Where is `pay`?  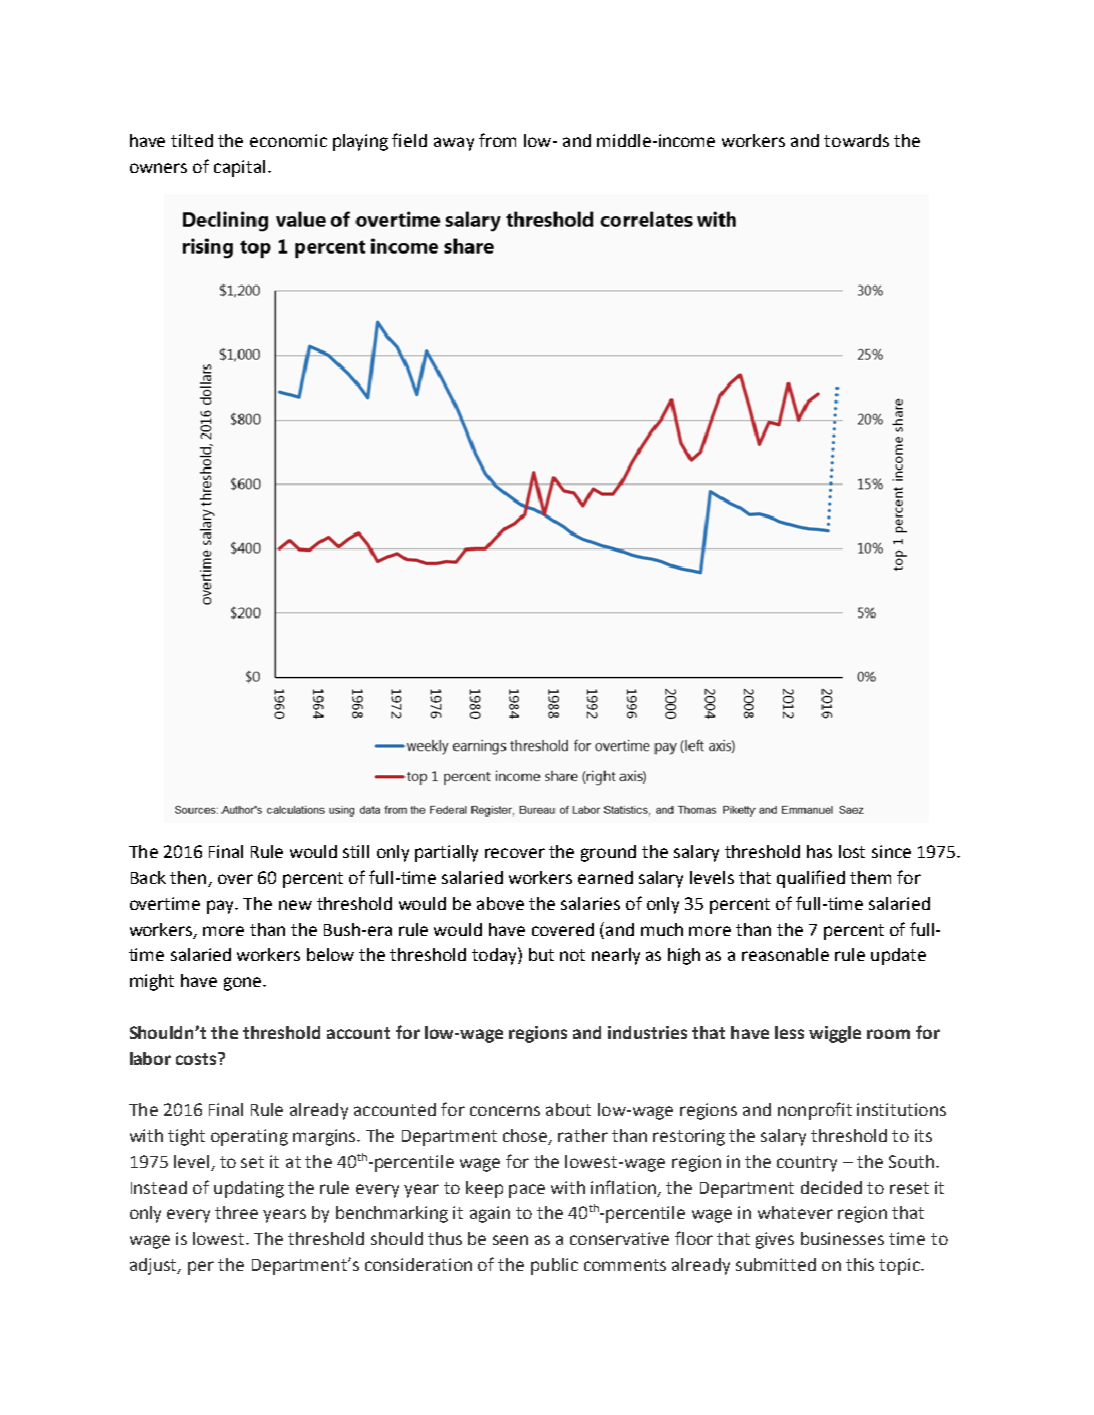
pay is located at coordinates (222, 907).
